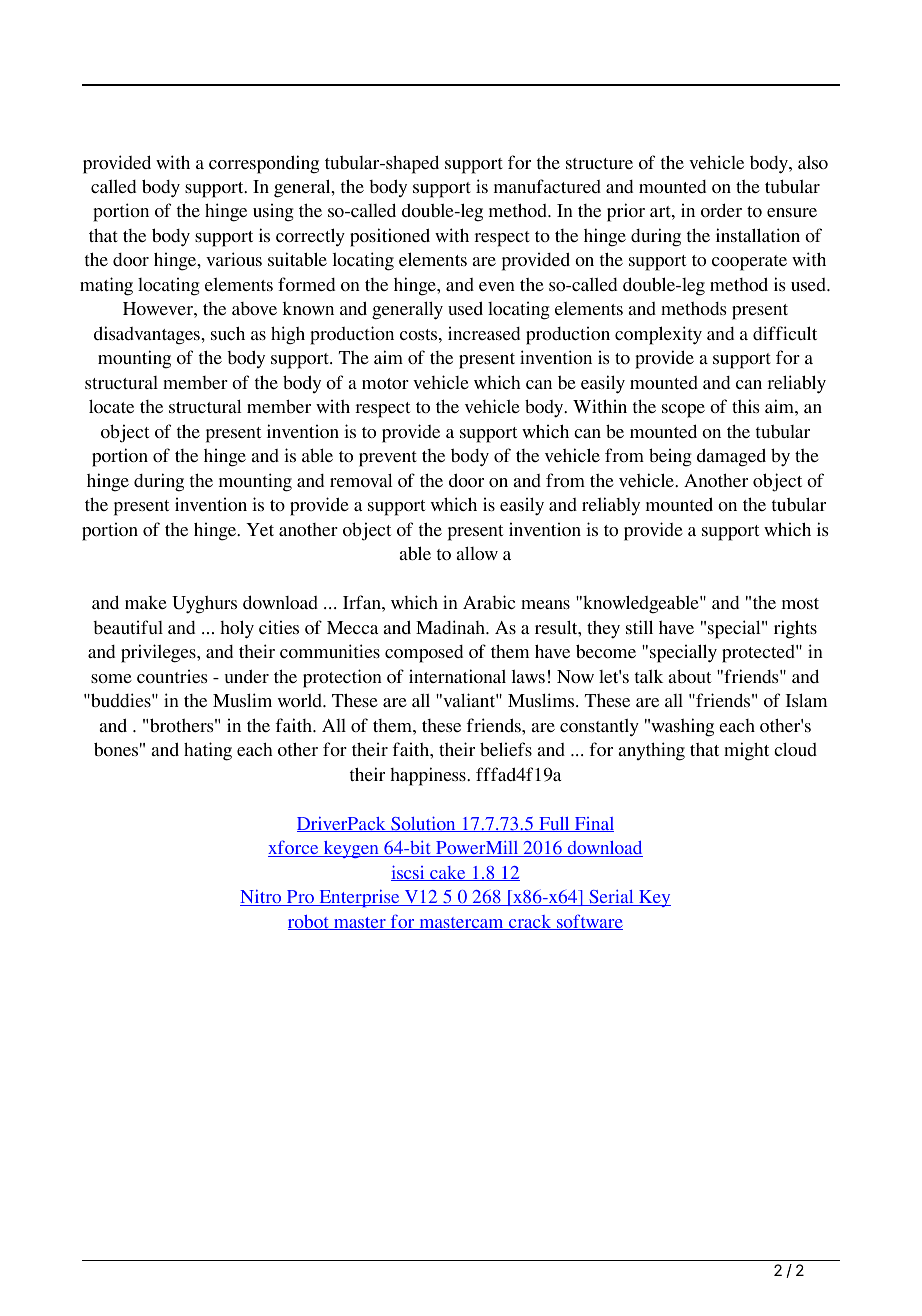 Image resolution: width=922 pixels, height=1316 pixels. What do you see at coordinates (260, 529) in the screenshot?
I see `Yet` at bounding box center [260, 529].
